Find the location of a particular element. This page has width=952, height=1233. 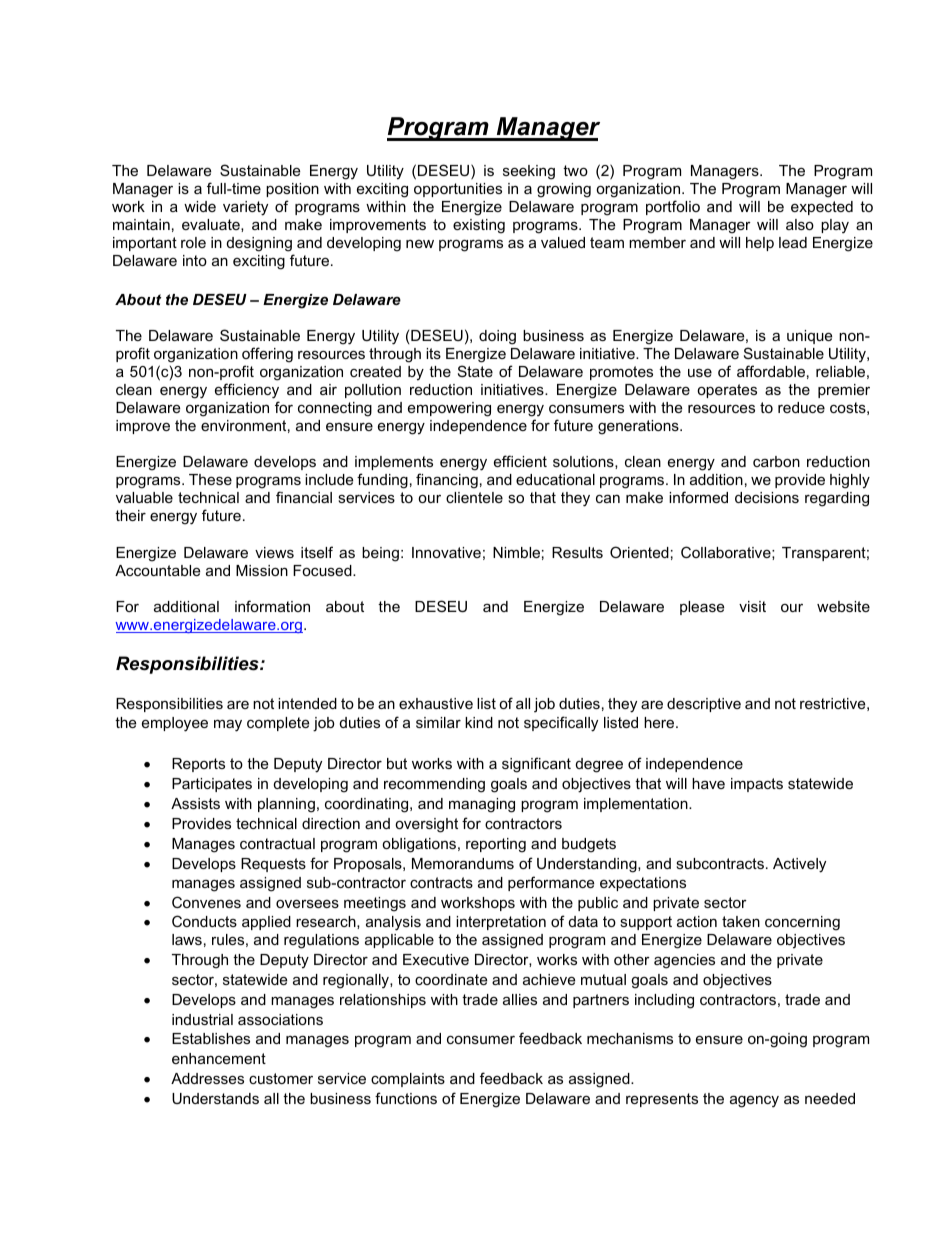

complaints is located at coordinates (408, 1080).
